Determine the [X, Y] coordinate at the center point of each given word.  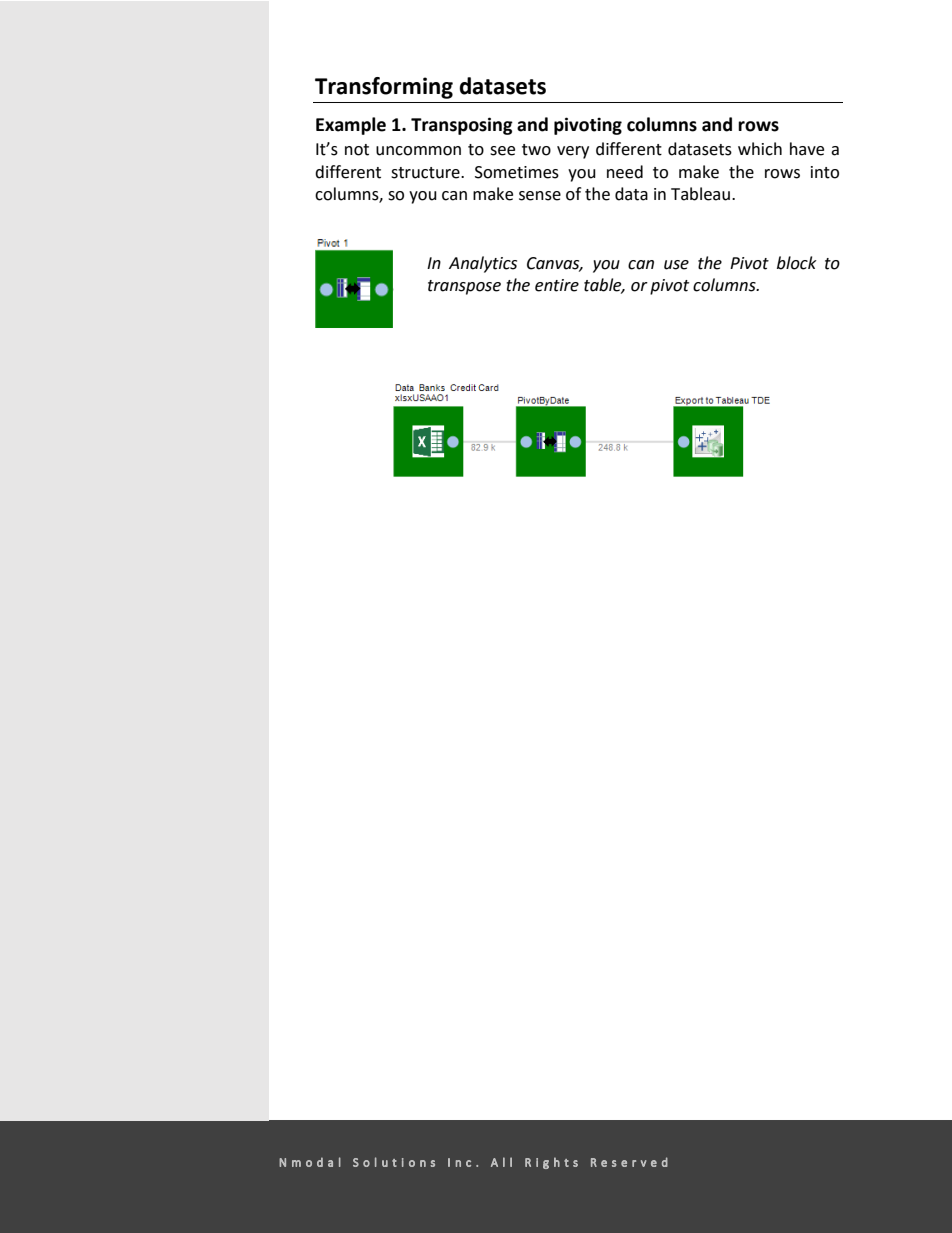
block [797, 263]
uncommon [418, 151]
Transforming [384, 88]
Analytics [483, 264]
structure [426, 173]
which [760, 149]
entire [557, 285]
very [573, 152]
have [807, 149]
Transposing [462, 126]
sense [540, 196]
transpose [464, 287]
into [825, 172]
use [676, 265]
